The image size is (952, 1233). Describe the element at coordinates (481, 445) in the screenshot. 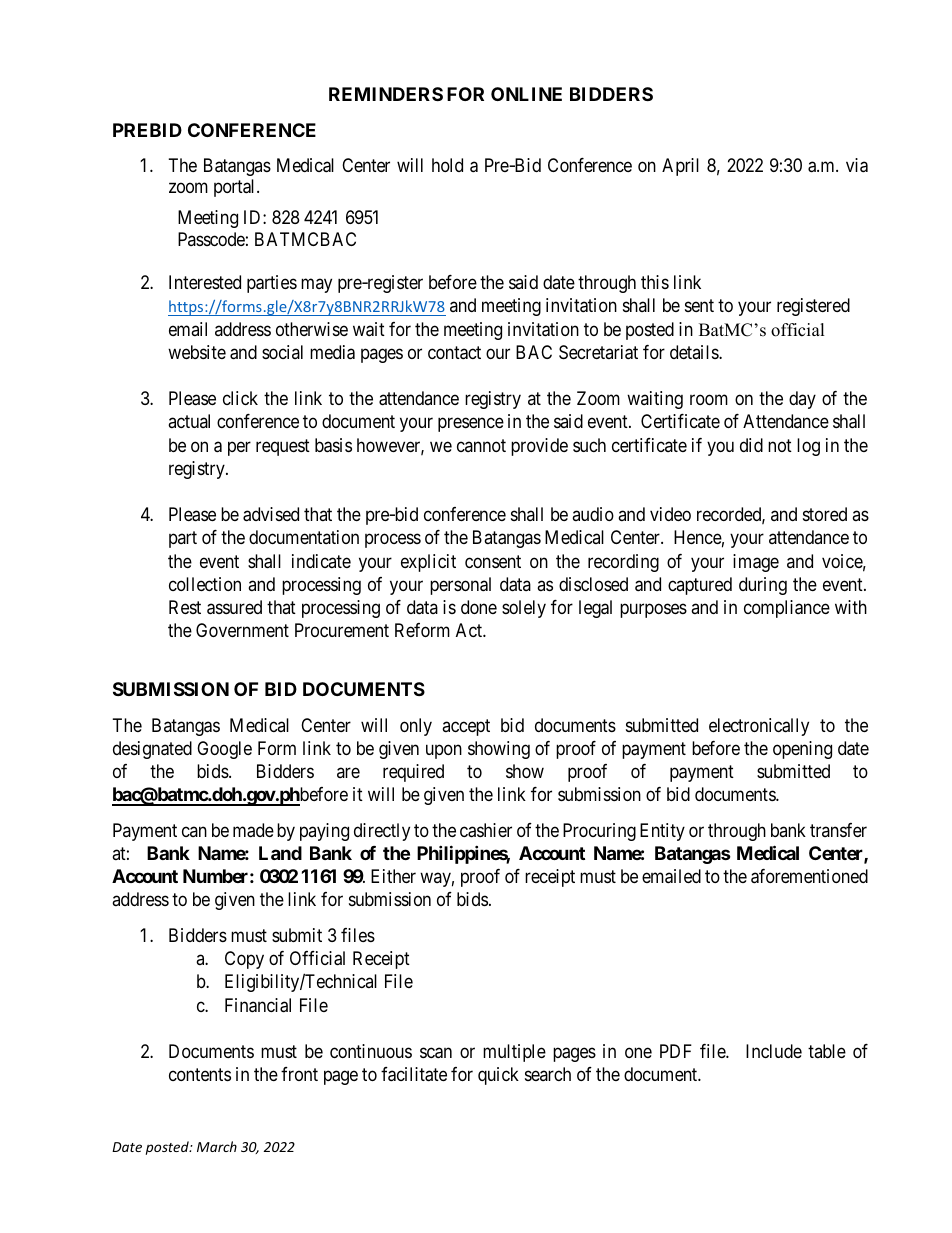

I see `cannot` at that location.
